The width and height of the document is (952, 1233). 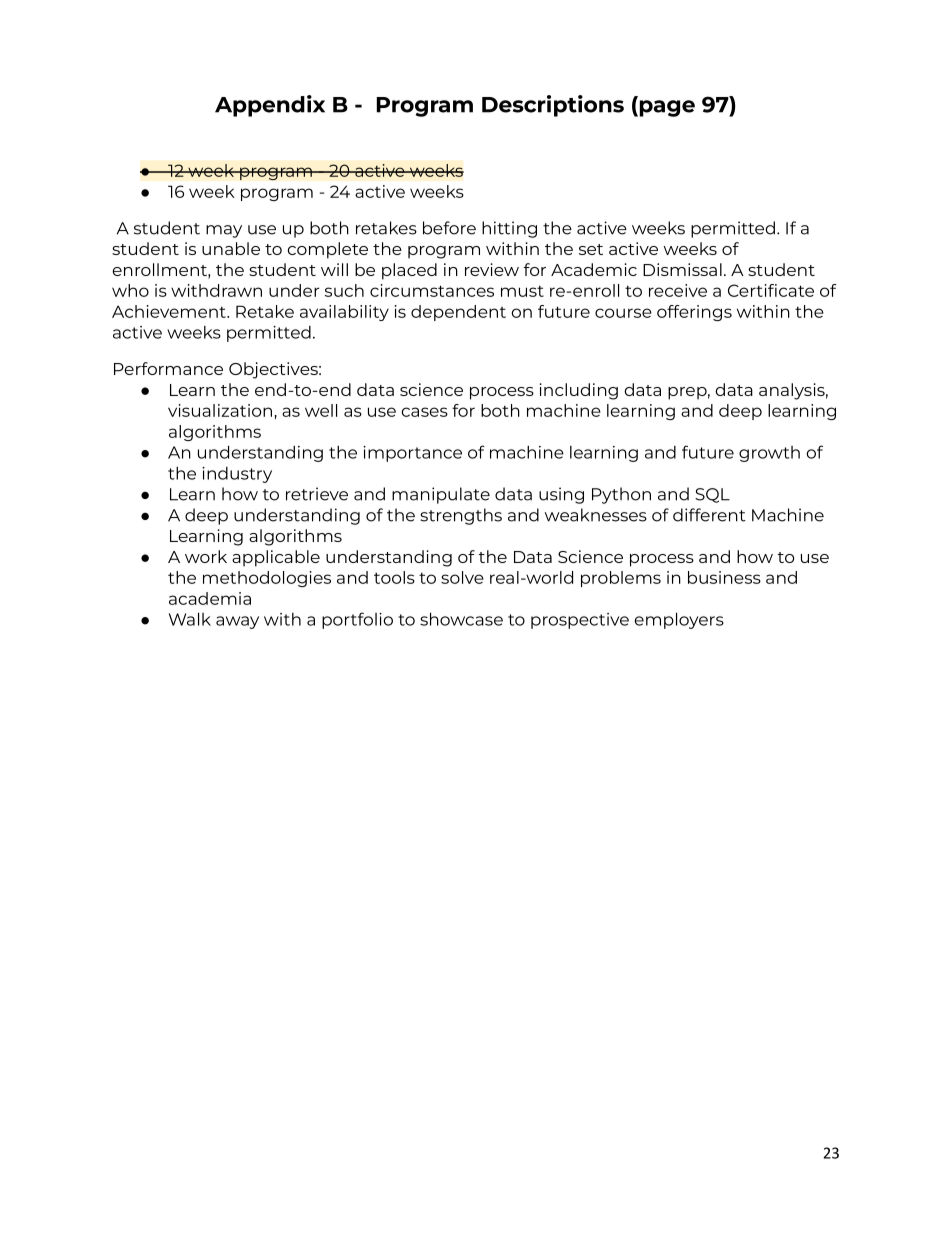 I want to click on Appendix, so click(x=270, y=106).
